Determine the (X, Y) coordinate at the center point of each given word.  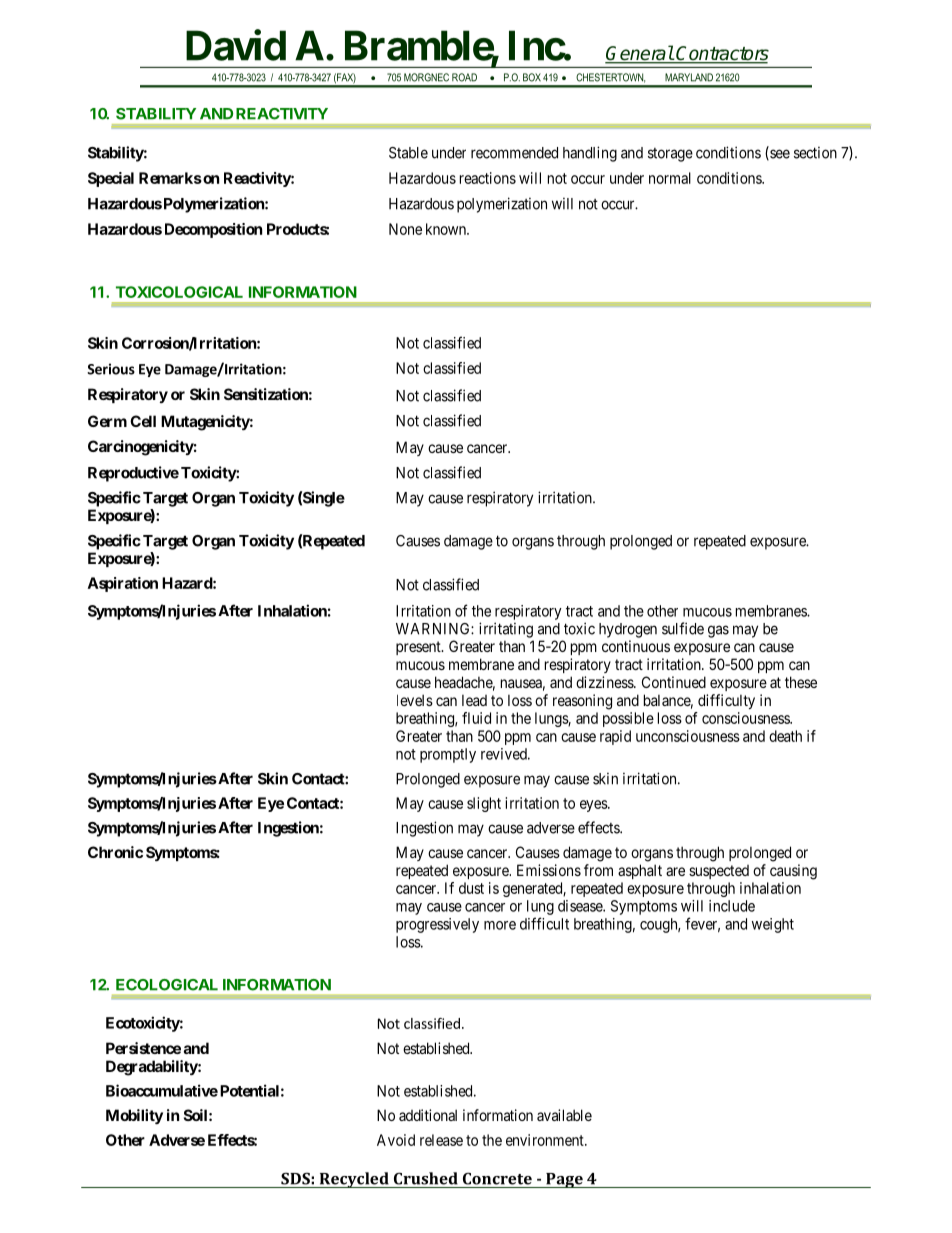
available (564, 1115)
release (441, 1140)
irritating (506, 630)
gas (718, 631)
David (236, 45)
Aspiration (123, 584)
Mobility (134, 1116)
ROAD (464, 77)
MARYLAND (689, 77)
